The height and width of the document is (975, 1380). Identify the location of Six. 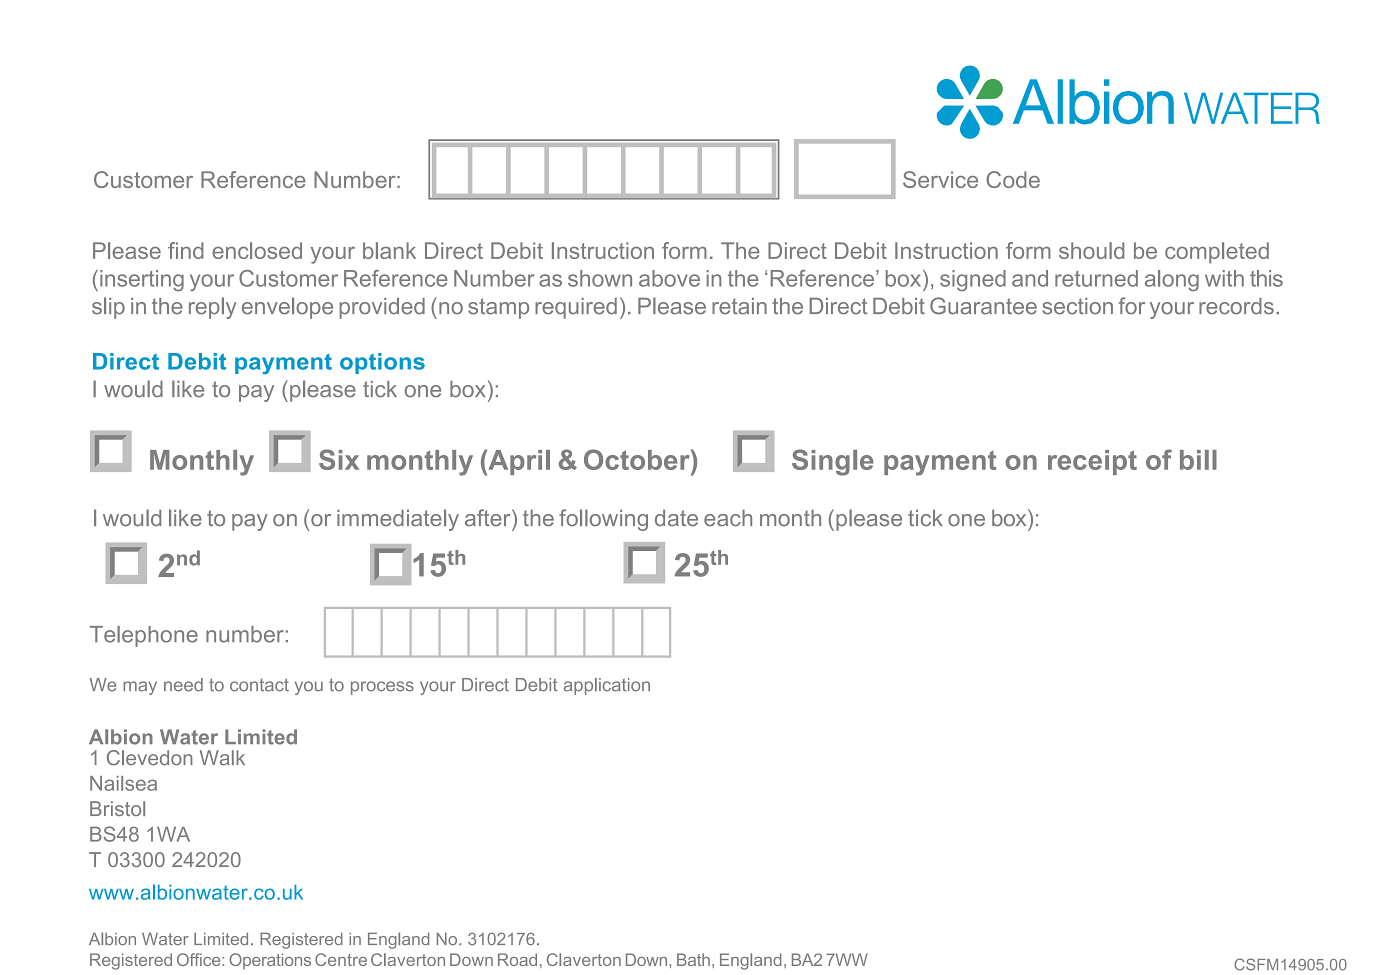
(339, 459).
